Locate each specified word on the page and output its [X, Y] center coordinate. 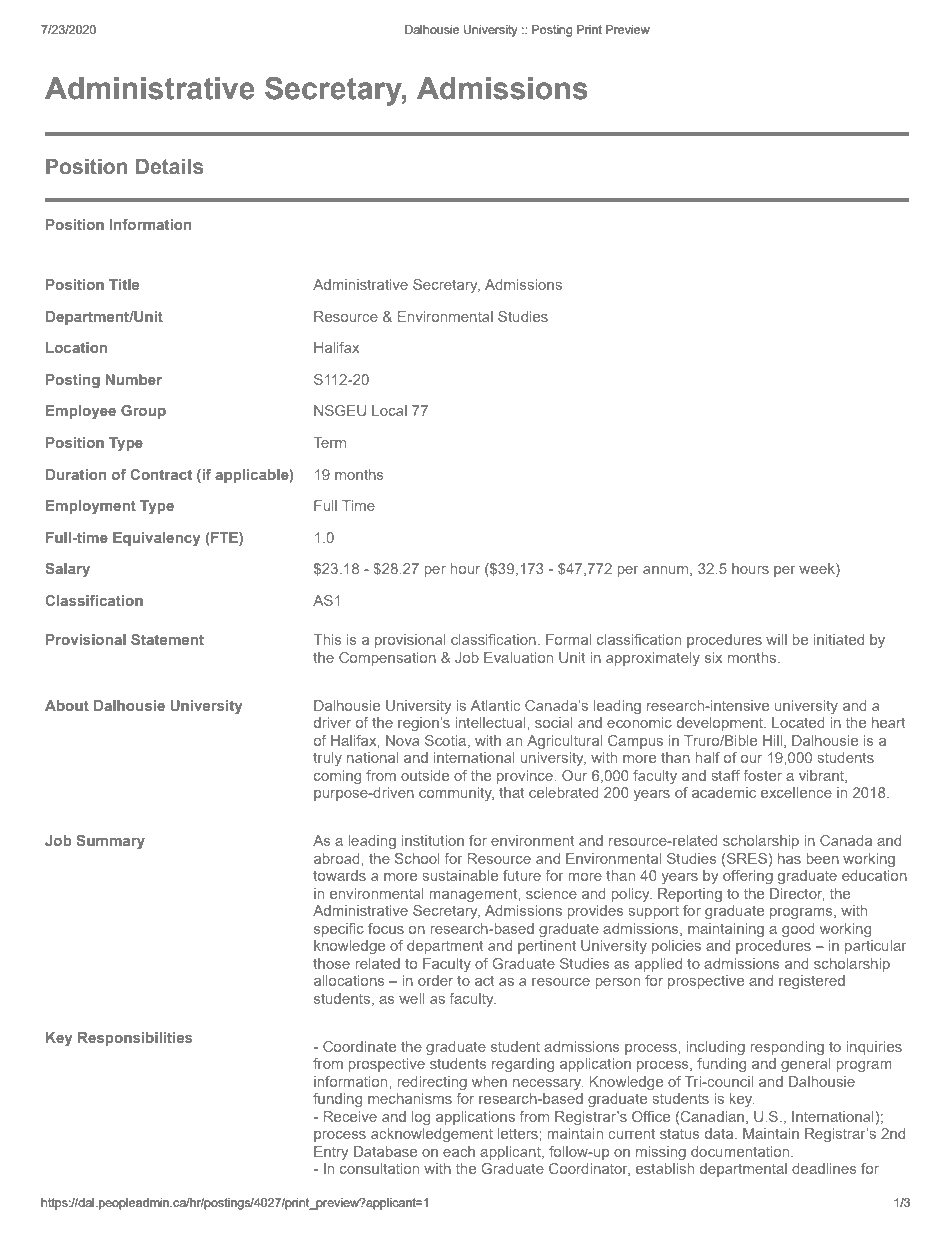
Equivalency [157, 539]
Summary [111, 842]
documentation [741, 1151]
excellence [796, 792]
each [459, 1151]
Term [329, 442]
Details [169, 166]
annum [667, 571]
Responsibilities [135, 1039]
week [818, 570]
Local [389, 410]
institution [433, 840]
